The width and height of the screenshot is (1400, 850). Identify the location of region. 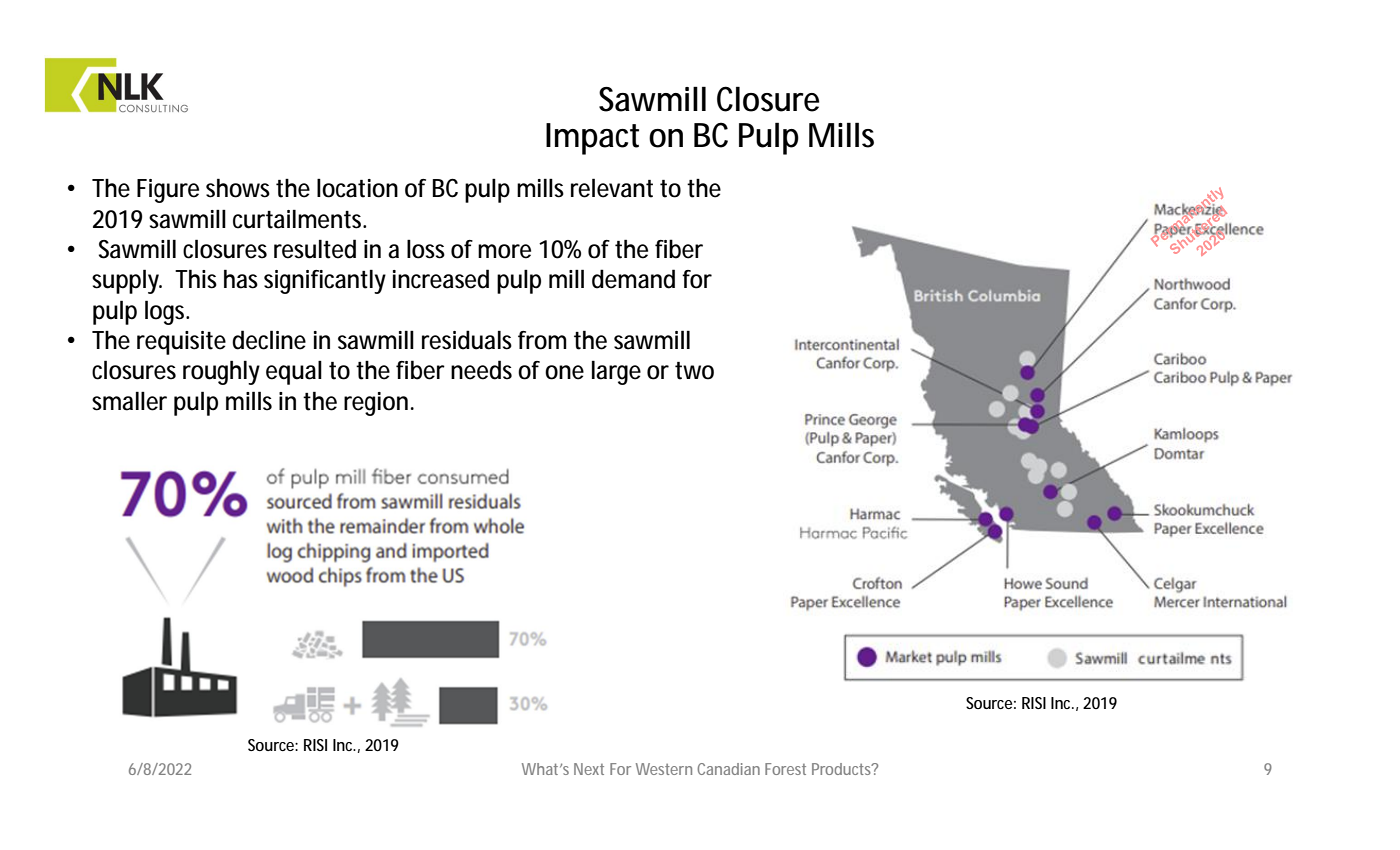
(379, 404).
